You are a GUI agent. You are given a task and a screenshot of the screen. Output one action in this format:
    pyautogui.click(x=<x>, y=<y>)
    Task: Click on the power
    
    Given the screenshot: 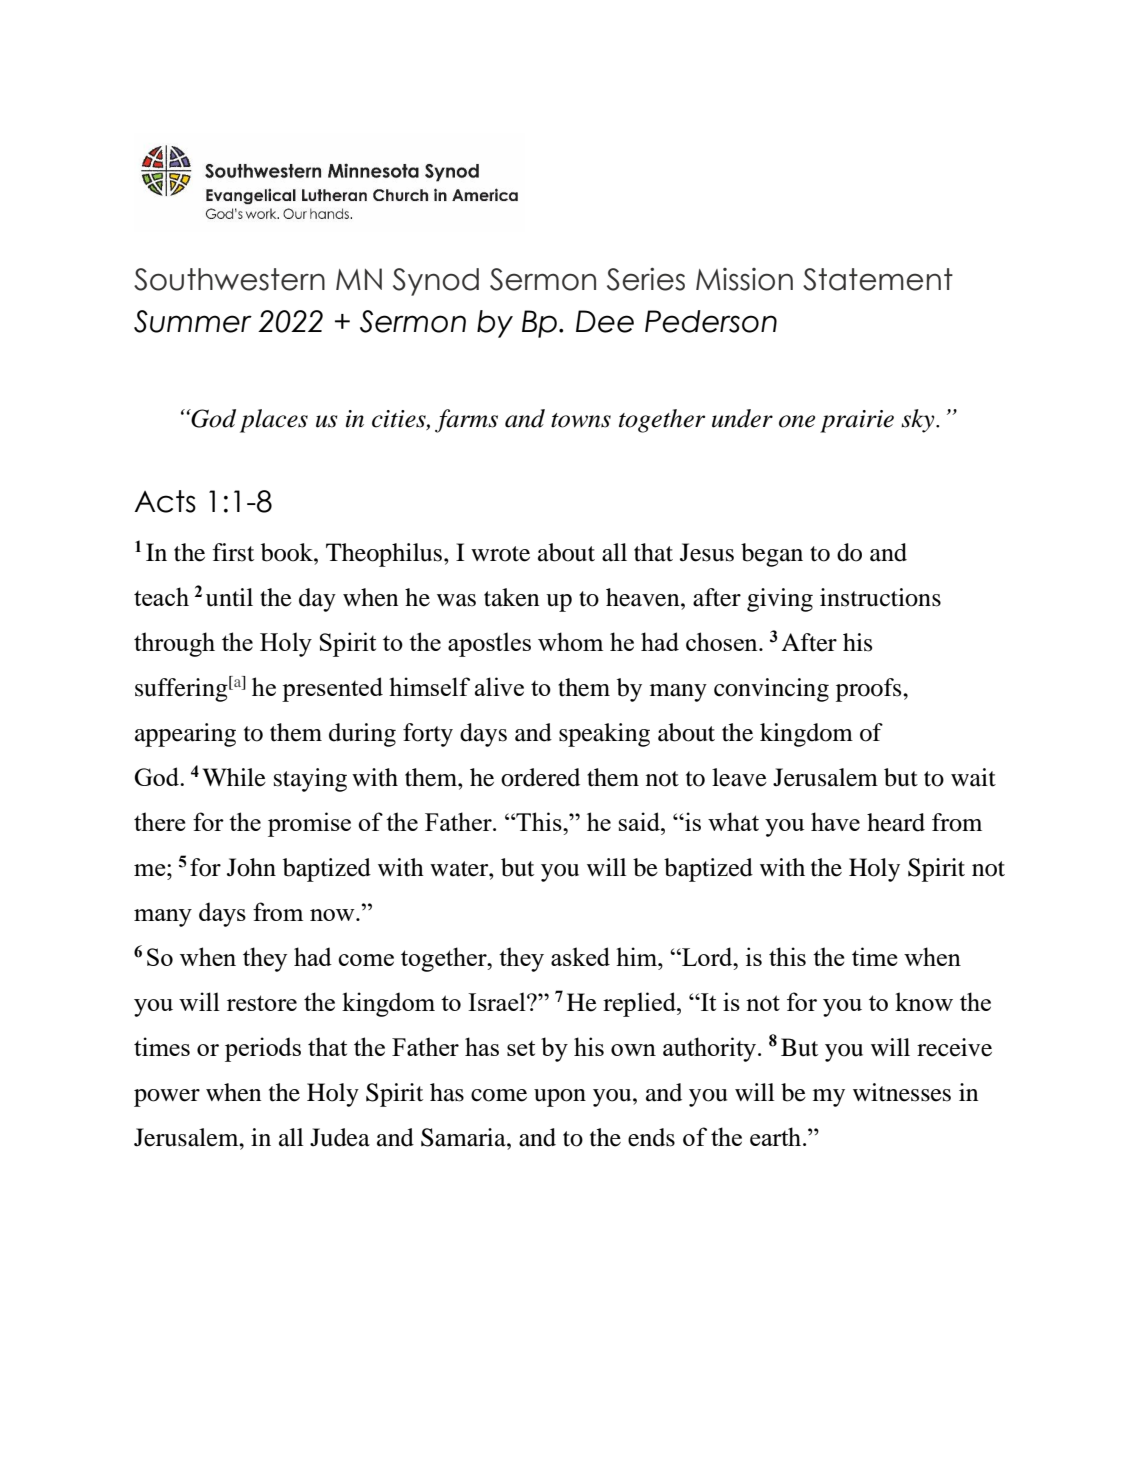 What is the action you would take?
    pyautogui.click(x=167, y=1098)
